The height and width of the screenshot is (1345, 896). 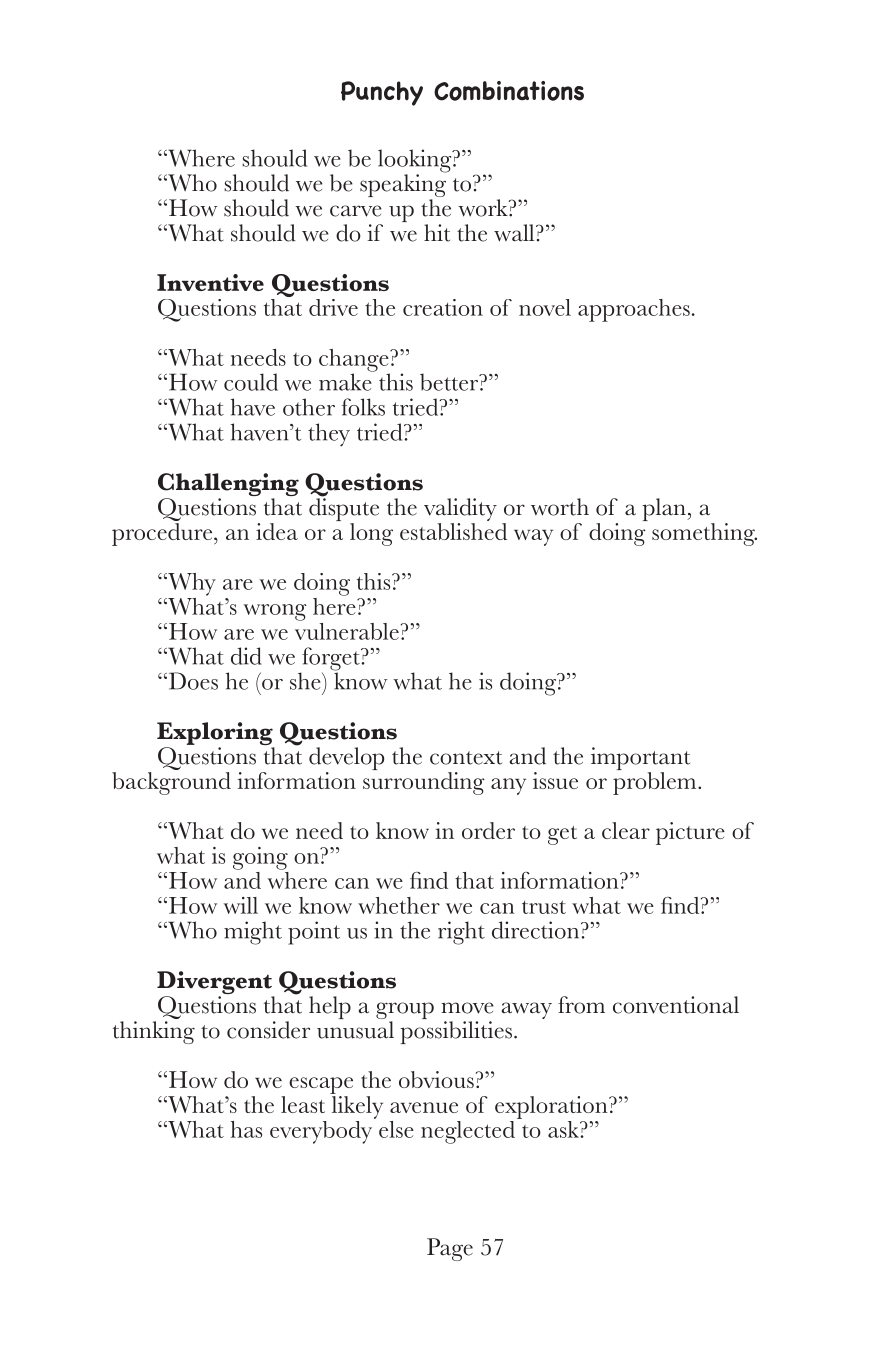 What do you see at coordinates (665, 509) in the screenshot?
I see `plan` at bounding box center [665, 509].
